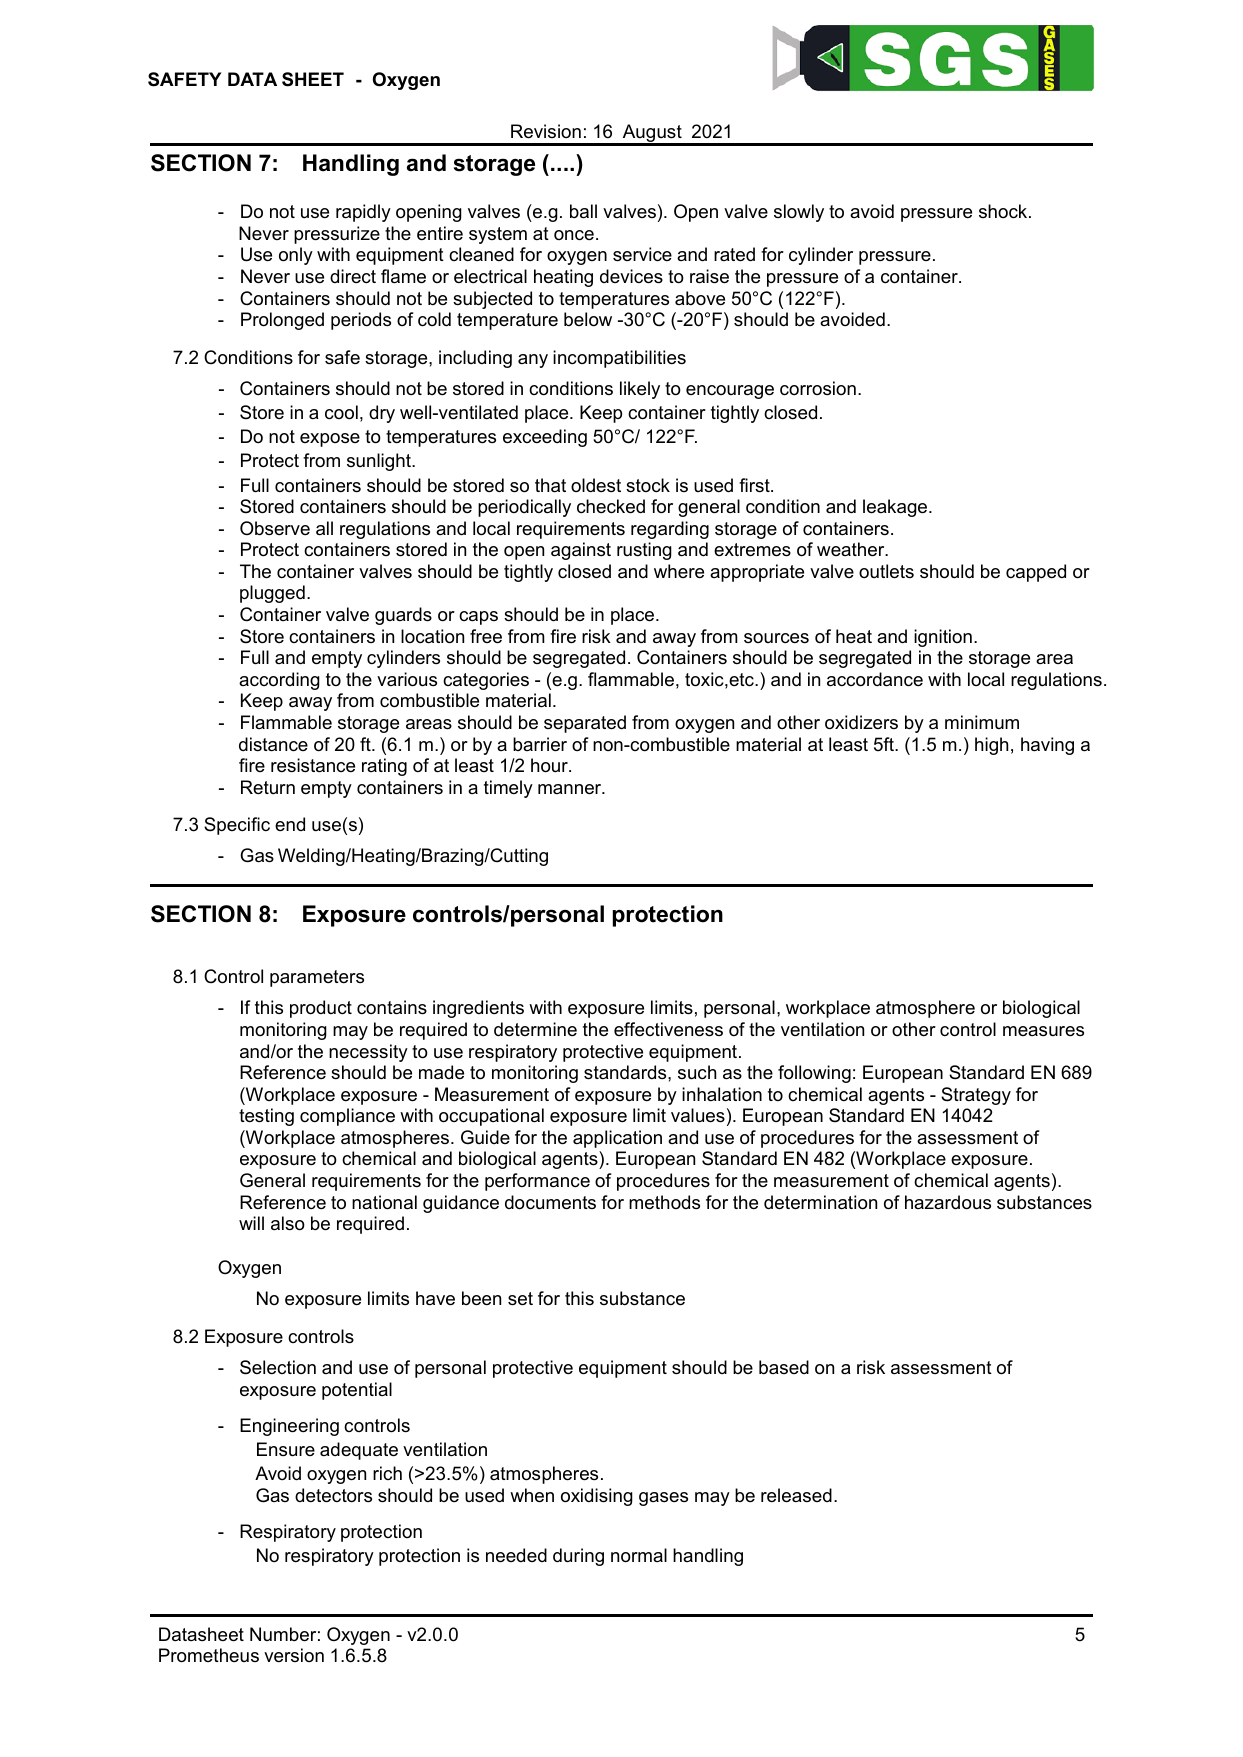 This screenshot has width=1243, height=1757. What do you see at coordinates (279, 681) in the screenshot?
I see `according` at bounding box center [279, 681].
